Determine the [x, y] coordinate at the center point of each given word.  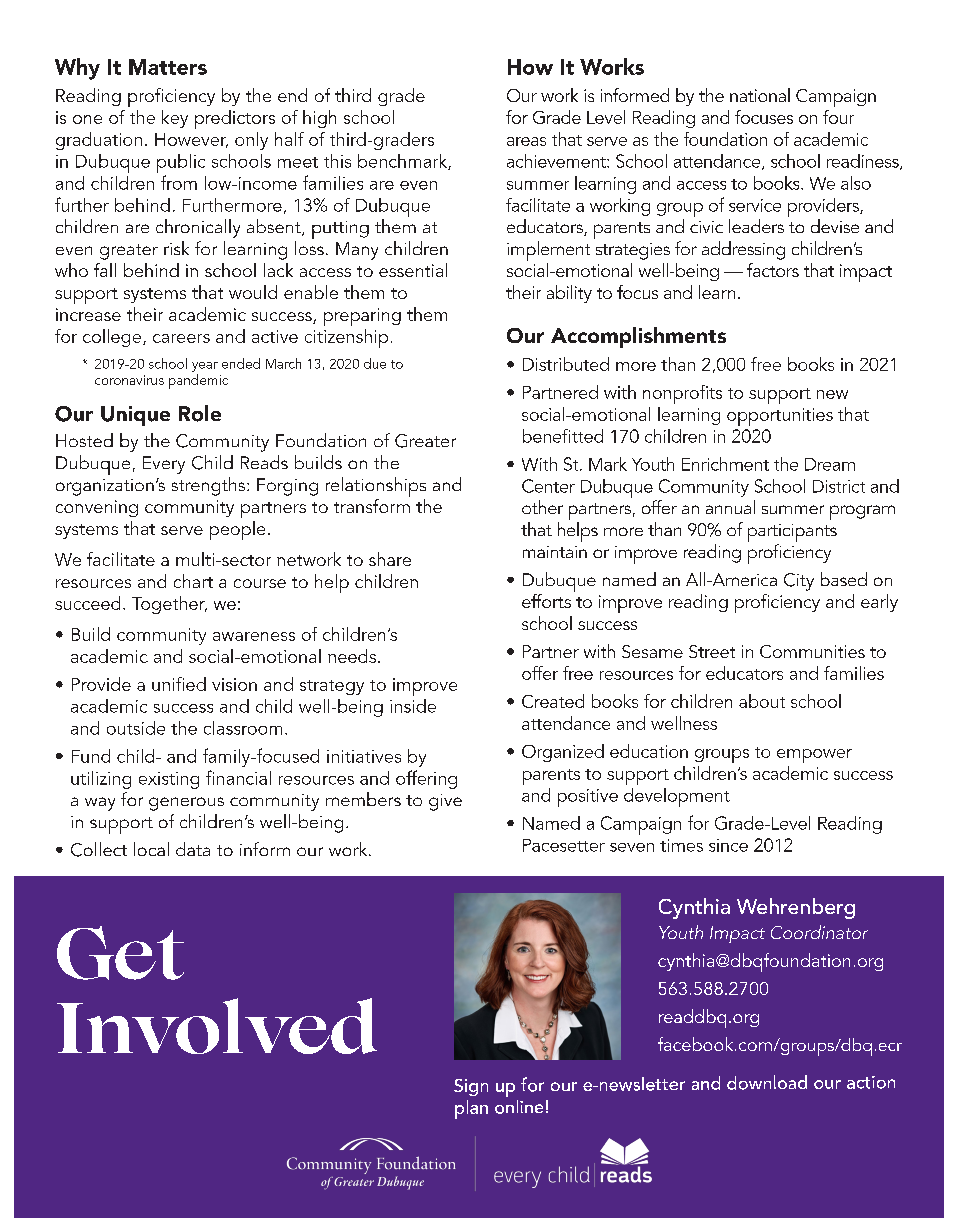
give [445, 802]
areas [526, 141]
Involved [217, 1026]
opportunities [780, 417]
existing [169, 780]
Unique [135, 416]
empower [814, 756]
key [175, 119]
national [760, 95]
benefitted [563, 436]
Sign [471, 1087]
